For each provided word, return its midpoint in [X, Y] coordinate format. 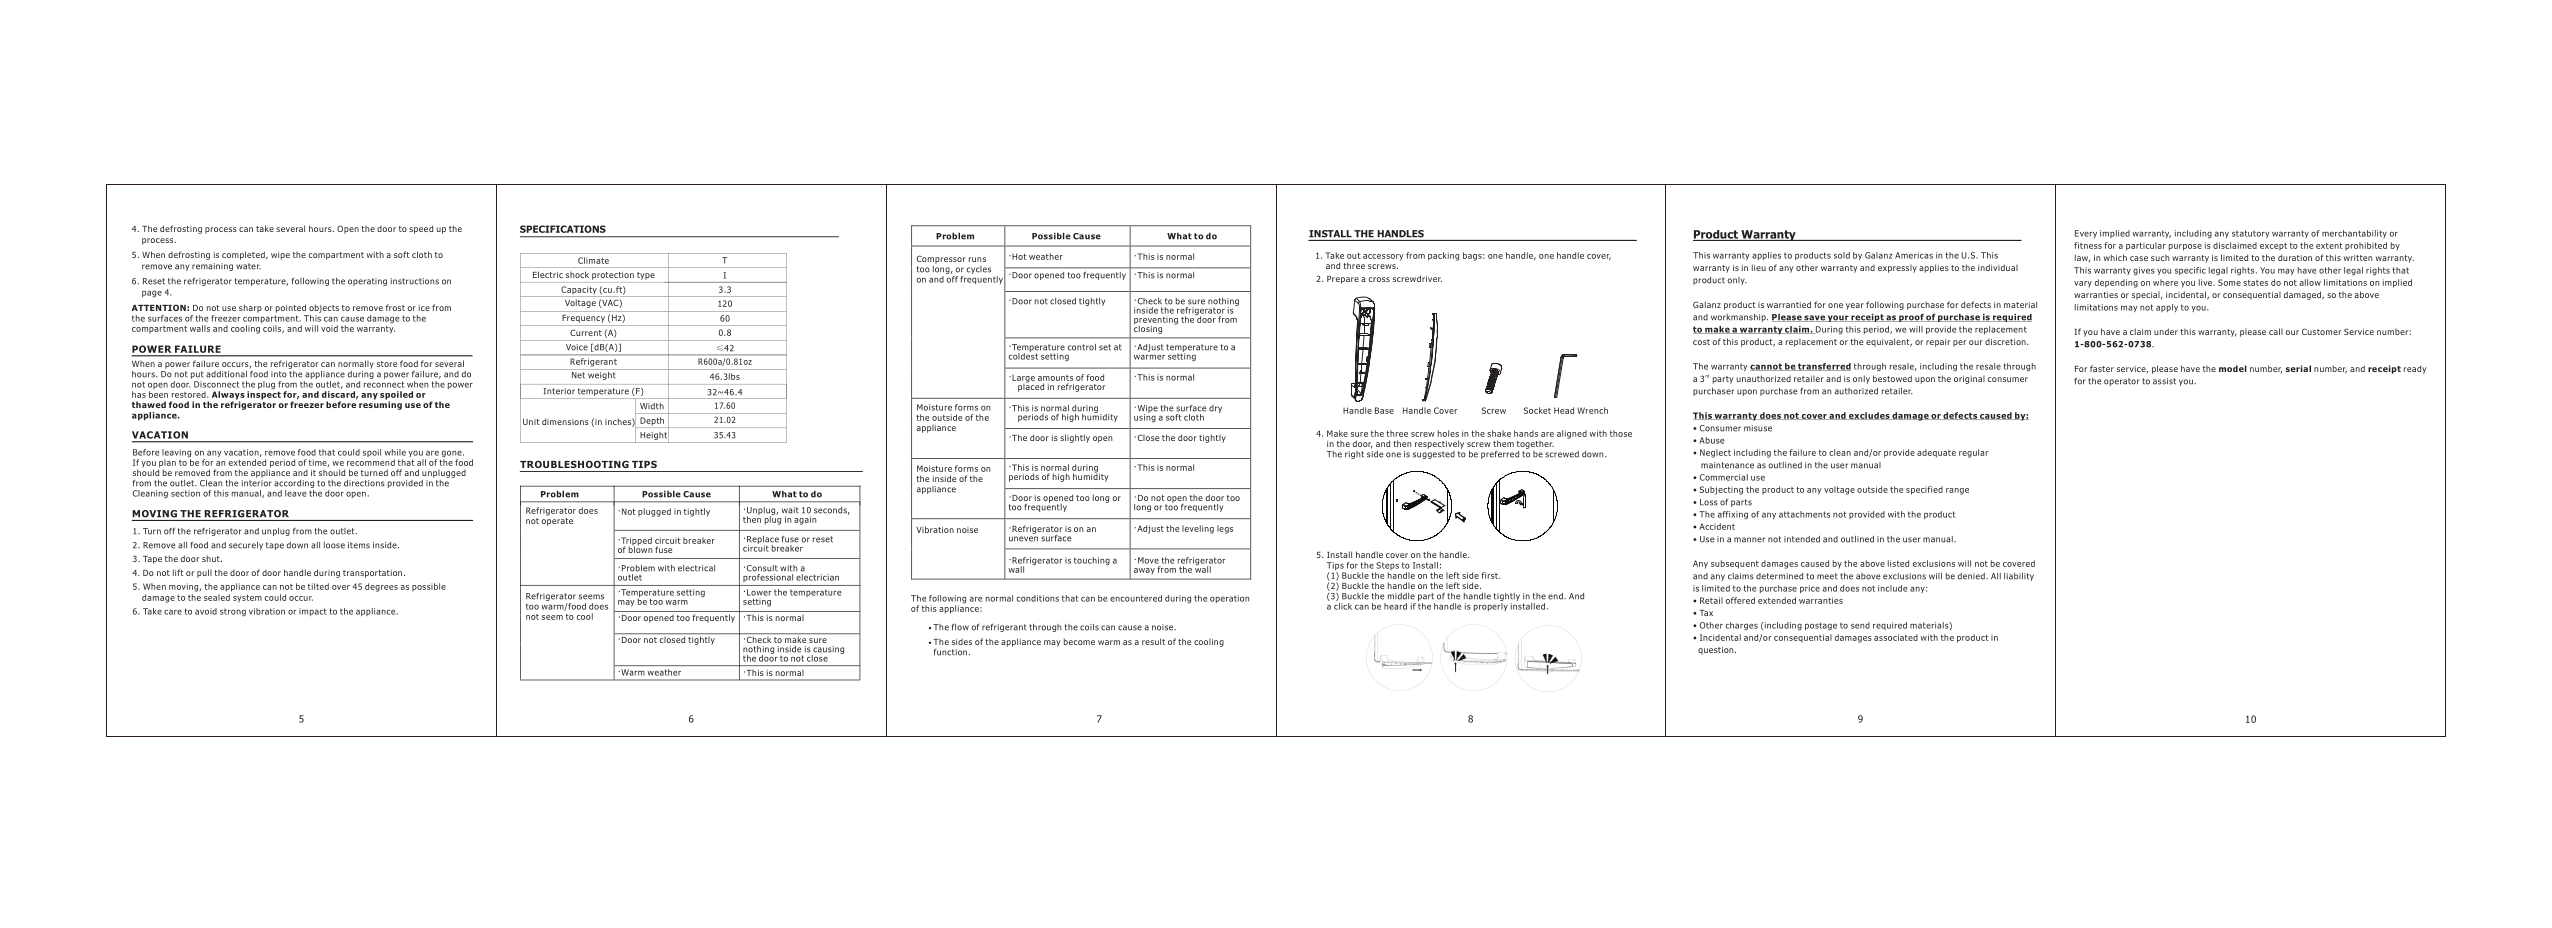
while [395, 452]
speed [421, 229]
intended [1802, 539]
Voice [577, 347]
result [1153, 641]
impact [313, 612]
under [2166, 331]
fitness [2088, 245]
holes [1448, 433]
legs [1225, 529]
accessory [1383, 257]
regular [1974, 453]
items [359, 545]
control [1082, 347]
